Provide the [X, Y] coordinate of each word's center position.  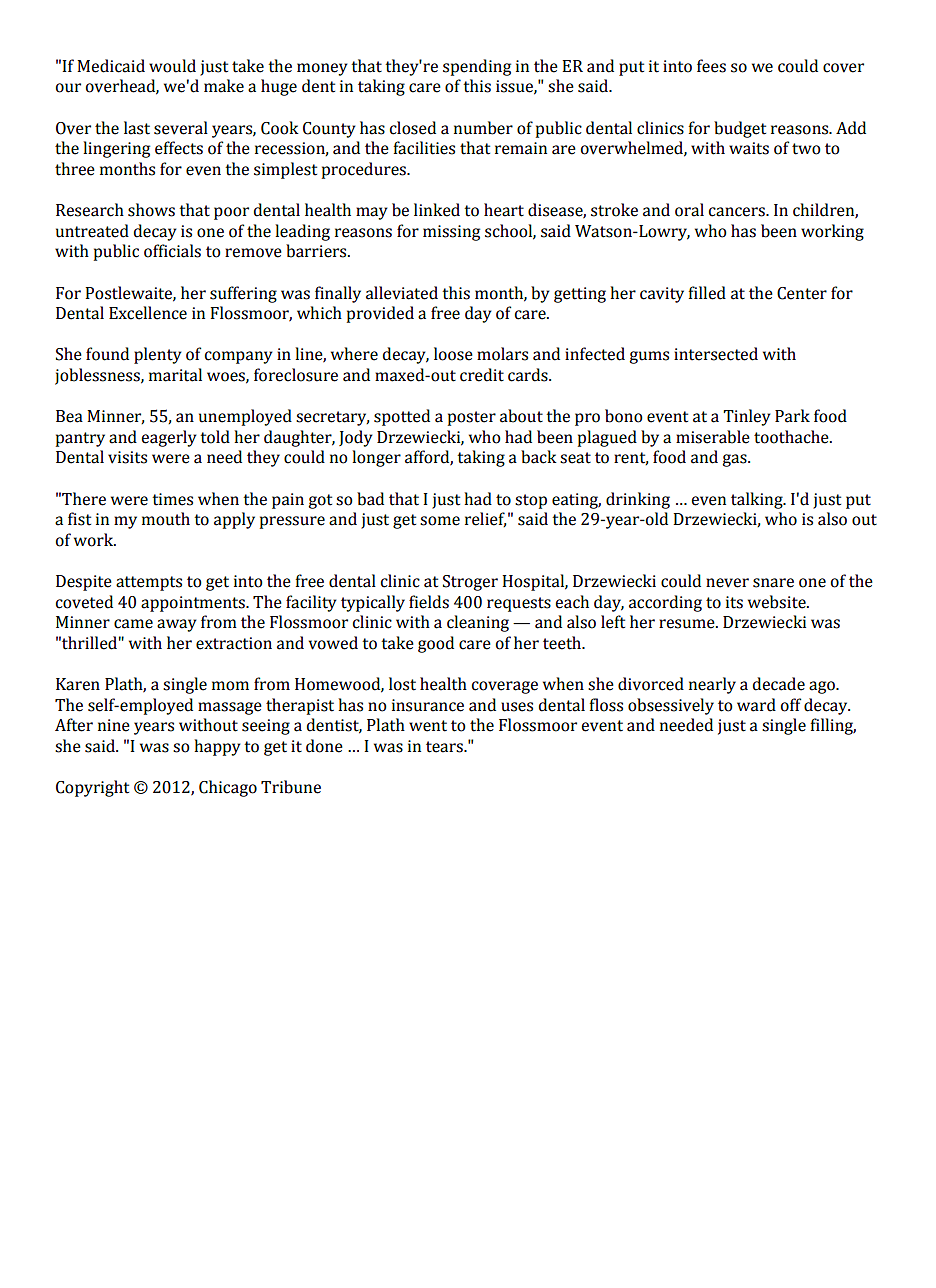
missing [451, 233]
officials [172, 251]
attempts [149, 583]
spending [477, 67]
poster [472, 418]
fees [711, 66]
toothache [792, 437]
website [778, 602]
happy [217, 747]
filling [833, 726]
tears [445, 747]
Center [802, 293]
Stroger [470, 583]
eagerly [169, 438]
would [172, 66]
